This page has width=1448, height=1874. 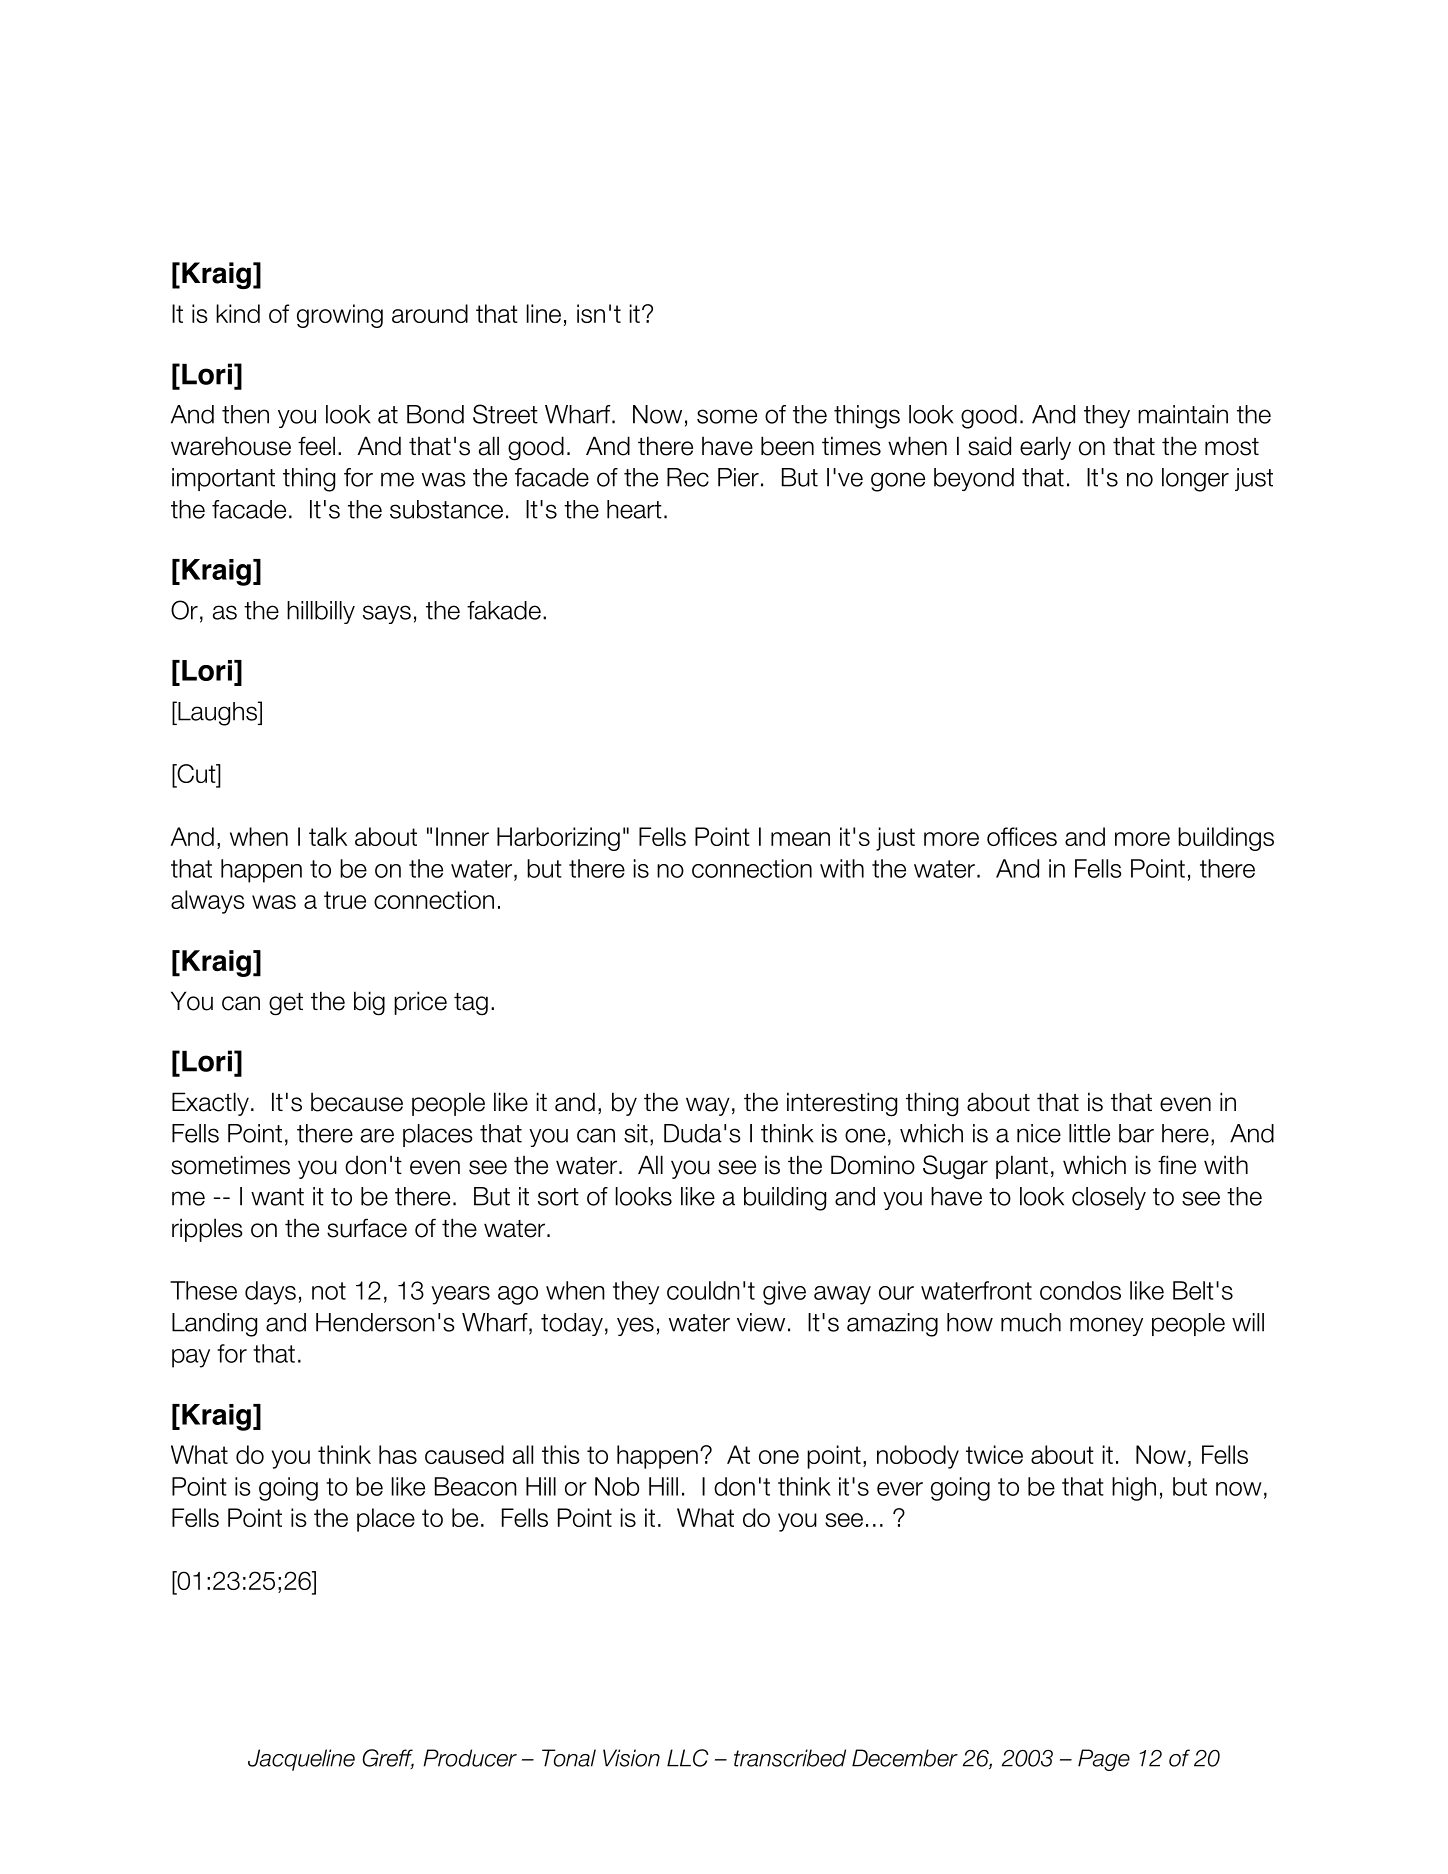 I want to click on Producer, so click(x=470, y=1758).
